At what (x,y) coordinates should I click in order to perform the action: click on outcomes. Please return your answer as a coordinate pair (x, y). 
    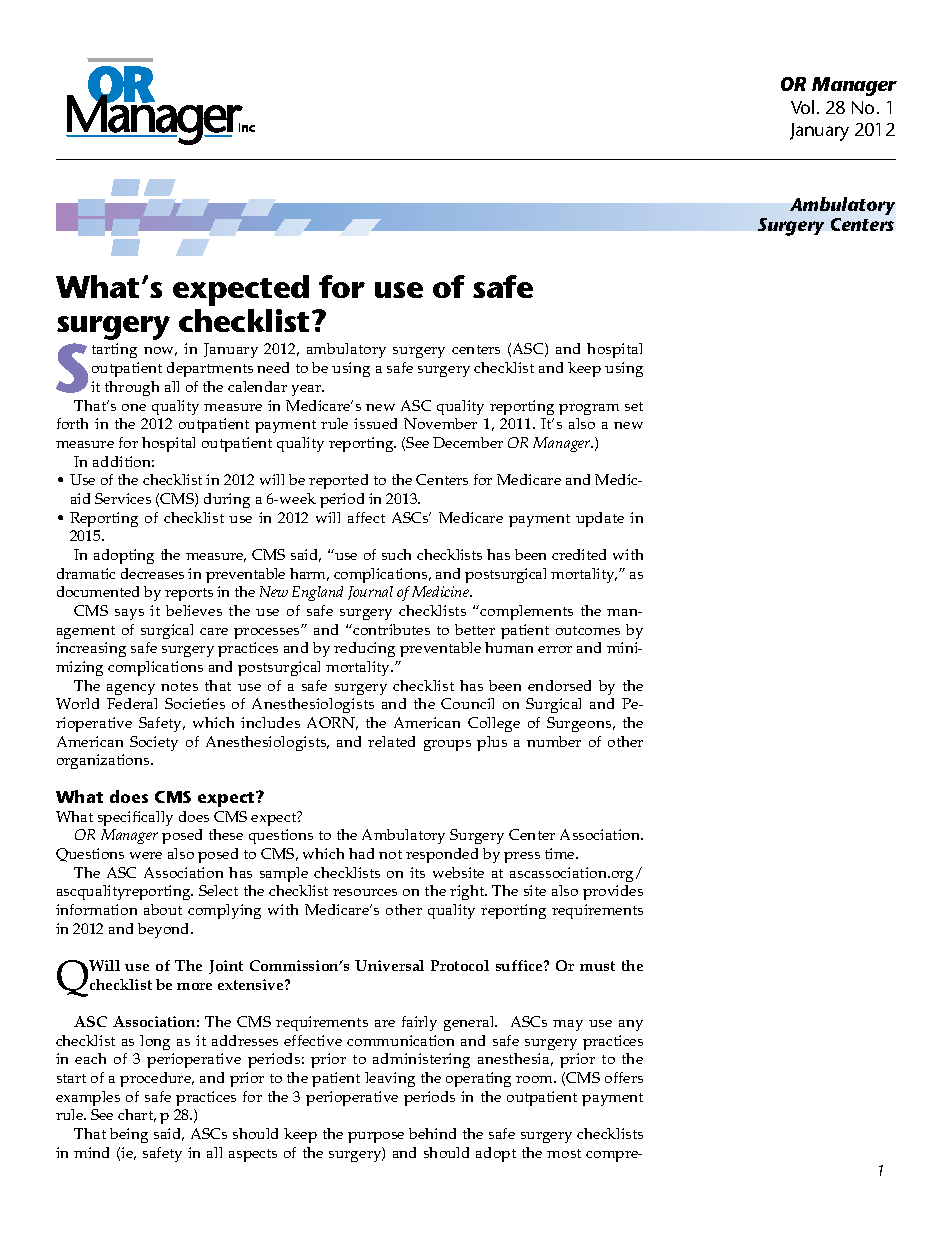
    Looking at the image, I should click on (588, 630).
